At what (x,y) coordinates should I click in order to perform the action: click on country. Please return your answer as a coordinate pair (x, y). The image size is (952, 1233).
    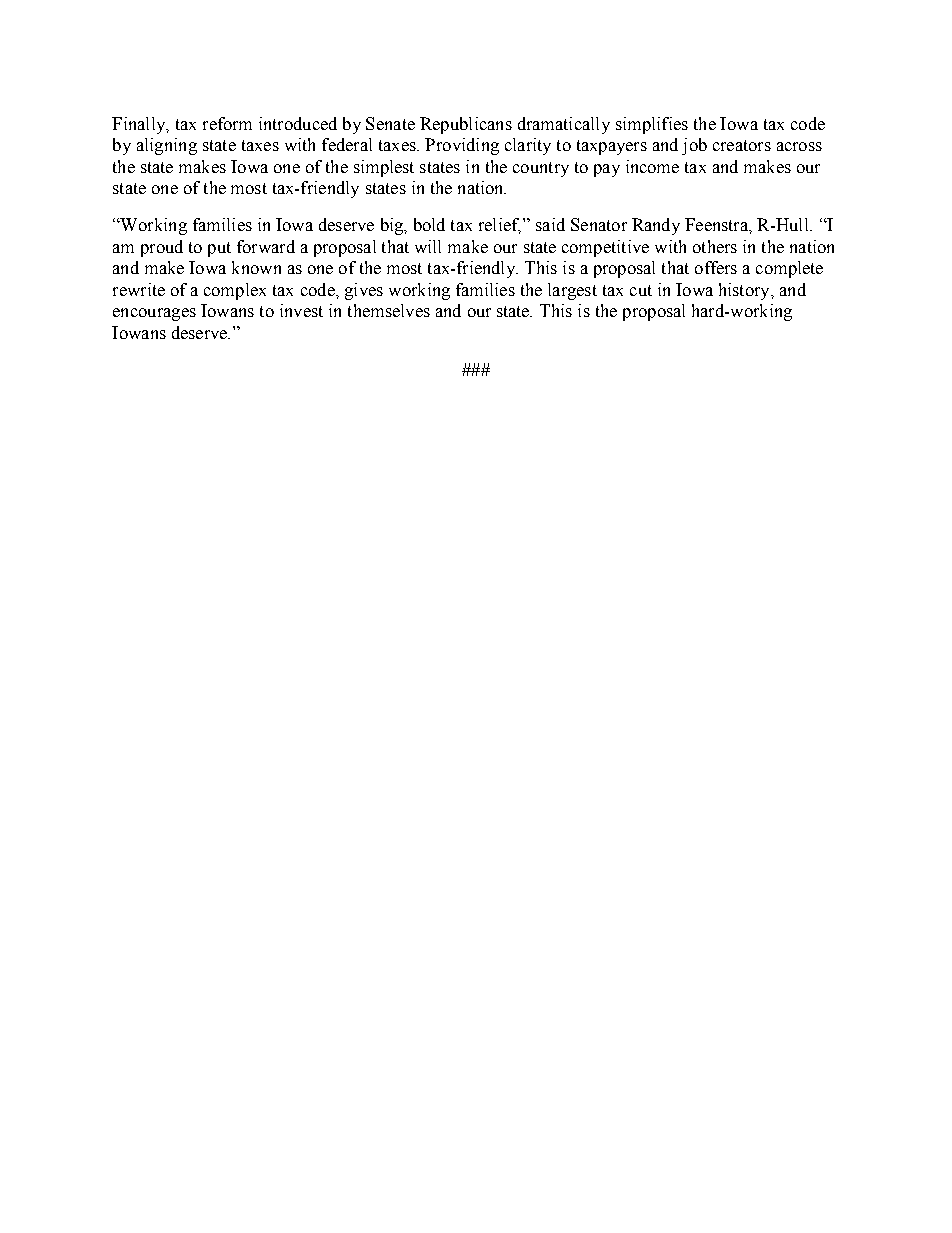
    Looking at the image, I should click on (541, 169).
